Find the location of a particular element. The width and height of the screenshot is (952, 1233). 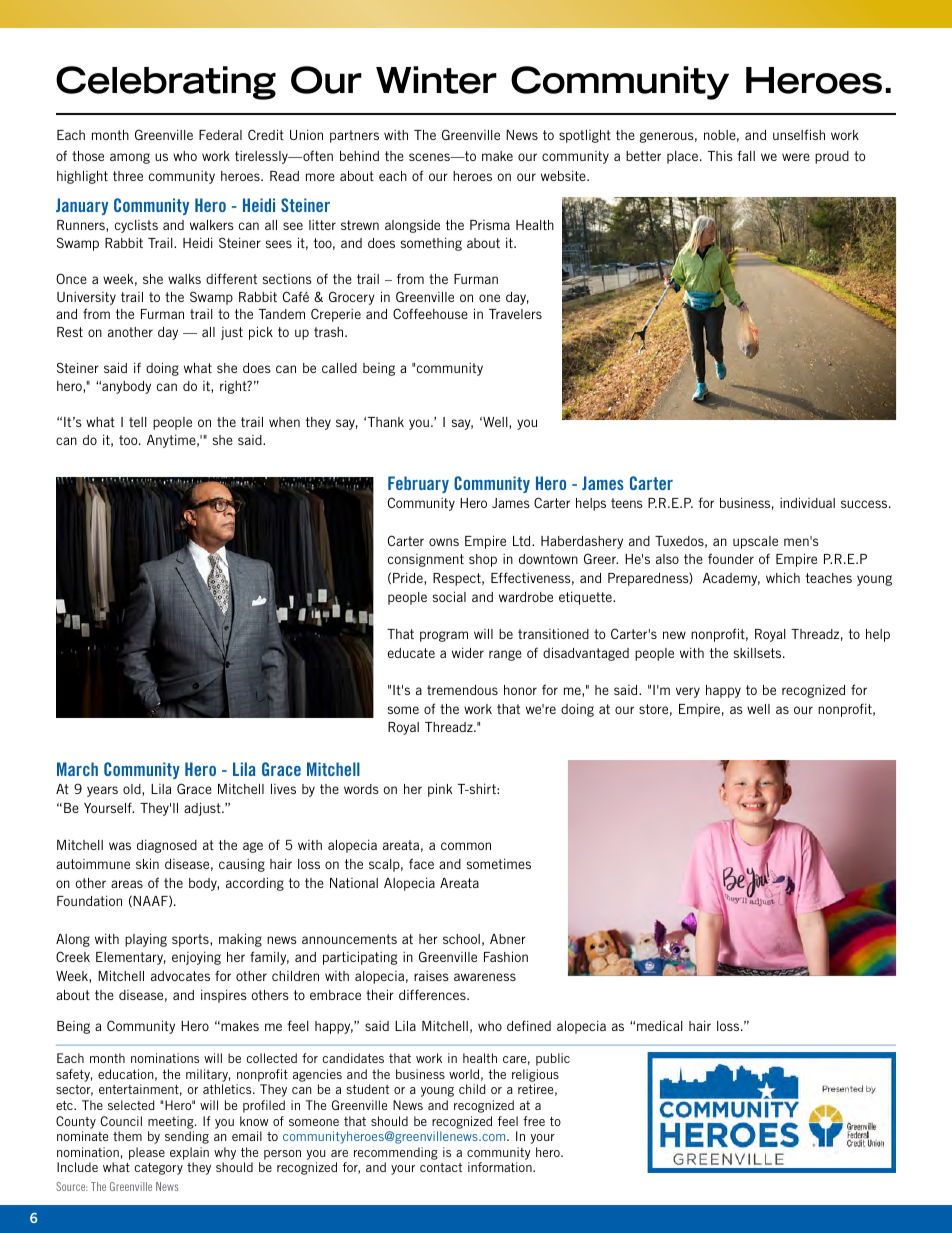

please is located at coordinates (147, 1153).
